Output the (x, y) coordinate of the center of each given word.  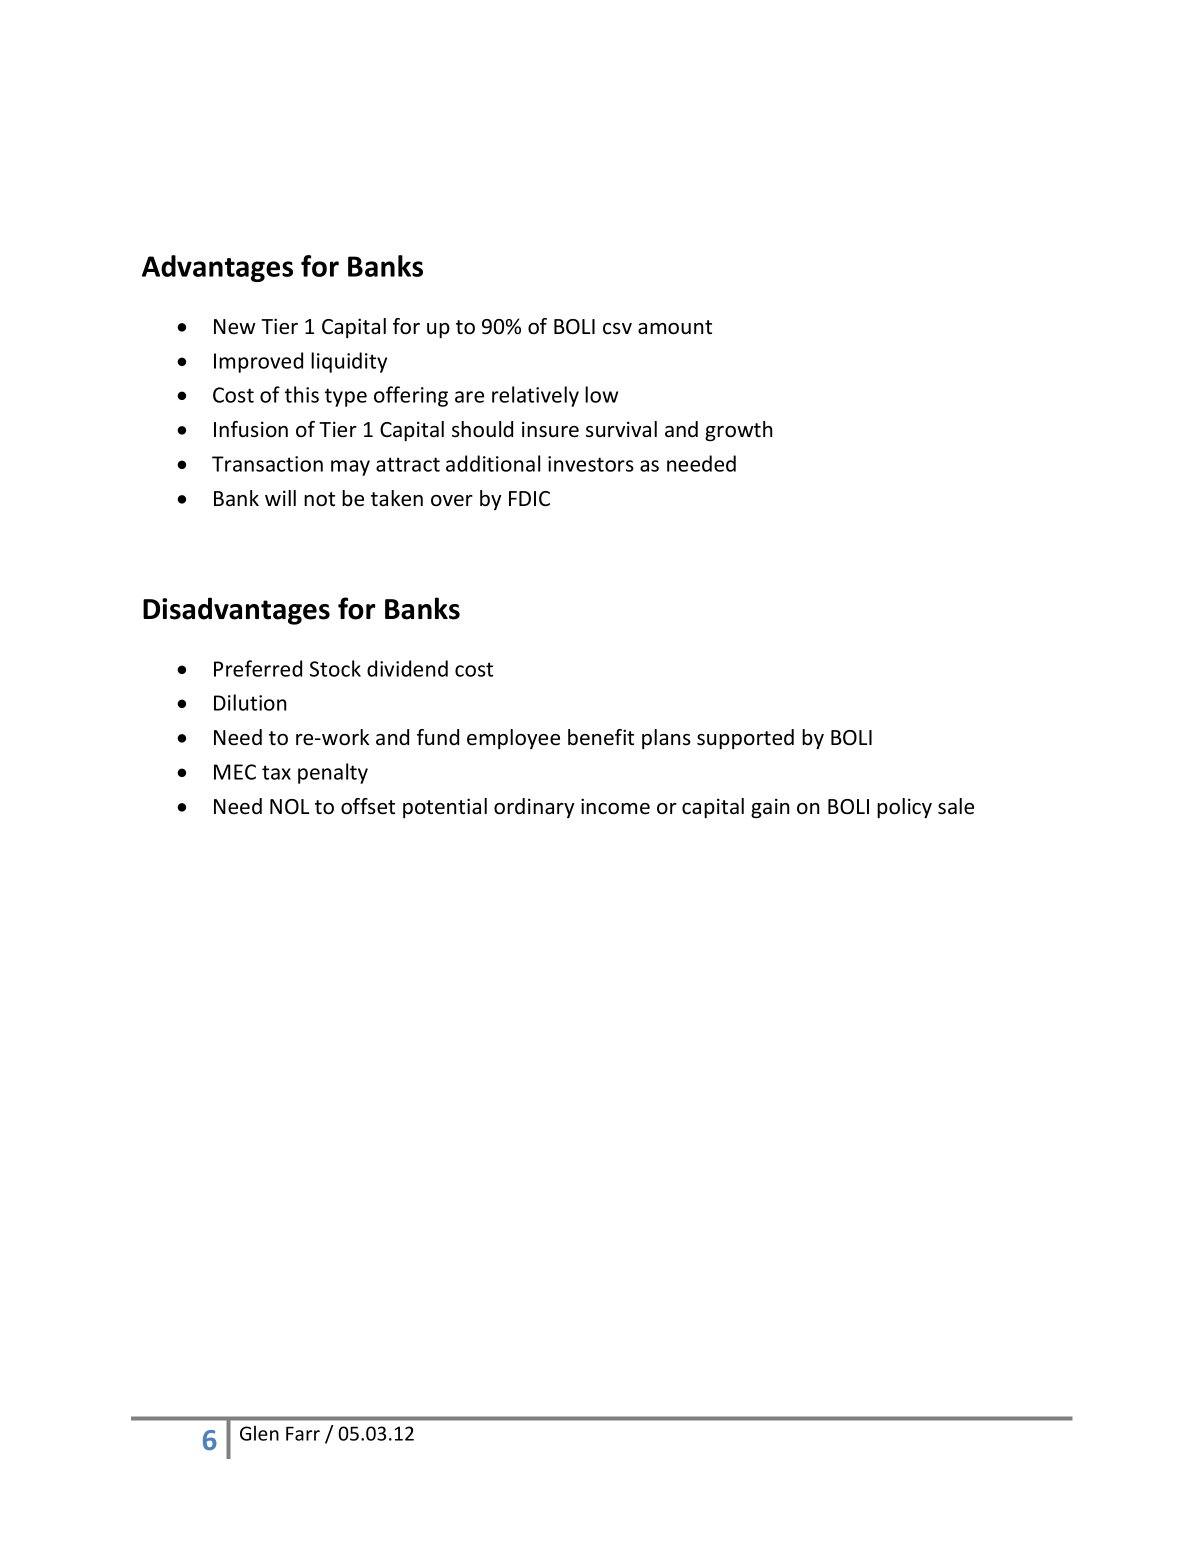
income (615, 806)
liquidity (349, 362)
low (601, 394)
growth (738, 431)
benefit (601, 737)
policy (904, 808)
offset (368, 806)
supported (745, 739)
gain (770, 808)
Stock (335, 668)
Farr (303, 1433)
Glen (259, 1433)
